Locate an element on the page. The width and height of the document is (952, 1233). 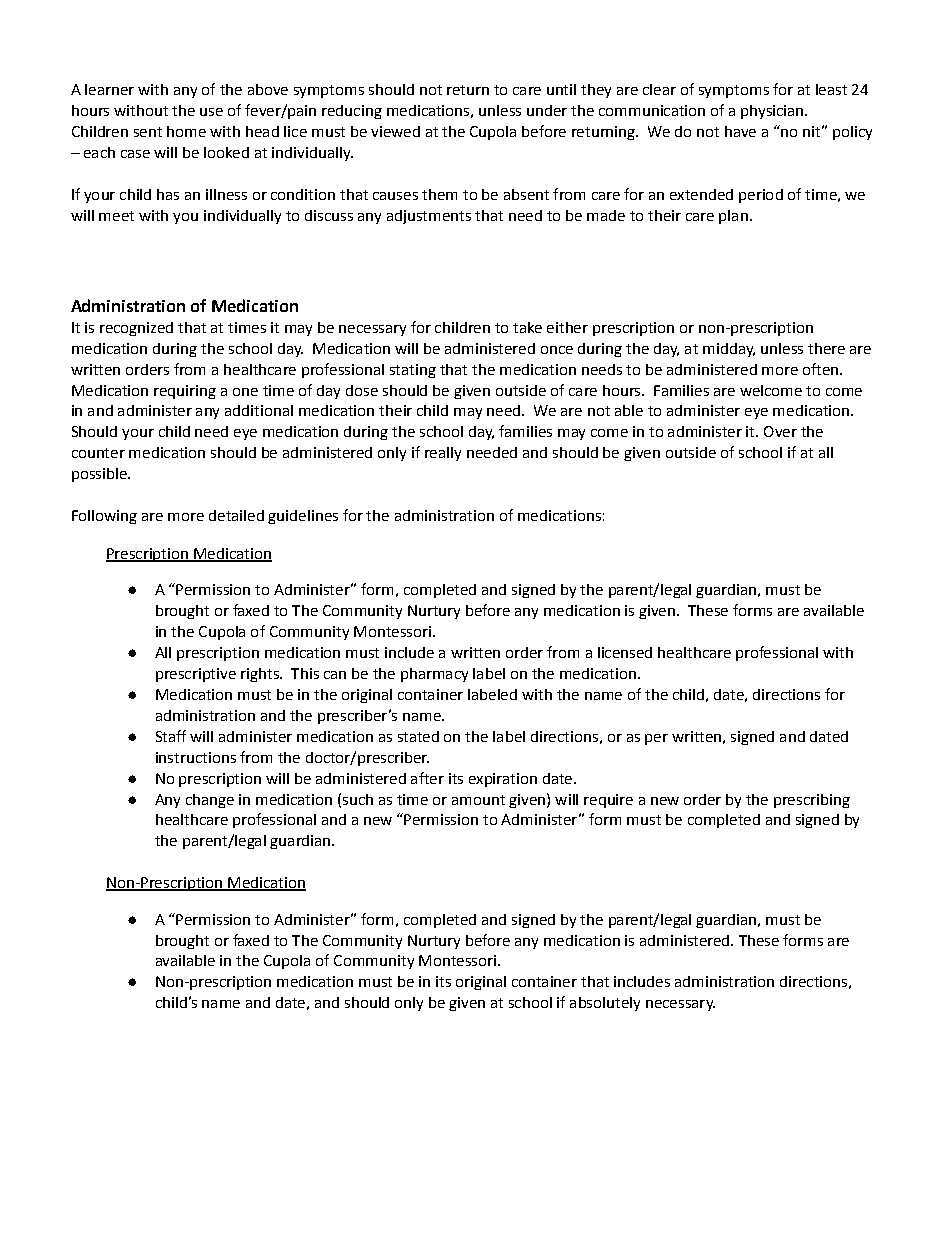
change is located at coordinates (210, 801).
